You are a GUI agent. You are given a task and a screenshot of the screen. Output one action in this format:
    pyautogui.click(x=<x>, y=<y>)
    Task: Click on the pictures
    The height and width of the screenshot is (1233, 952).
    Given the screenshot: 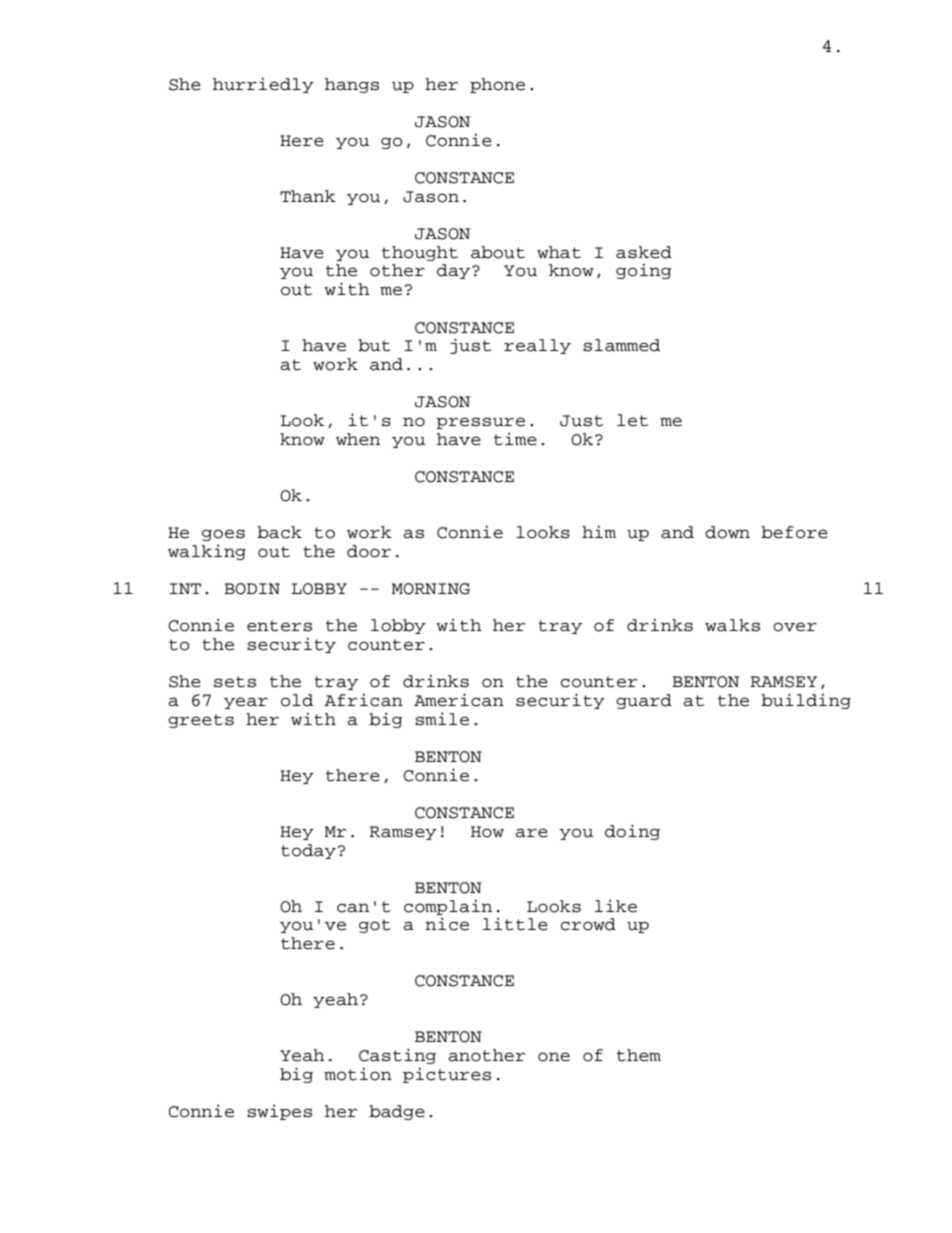 What is the action you would take?
    pyautogui.click(x=447, y=1075)
